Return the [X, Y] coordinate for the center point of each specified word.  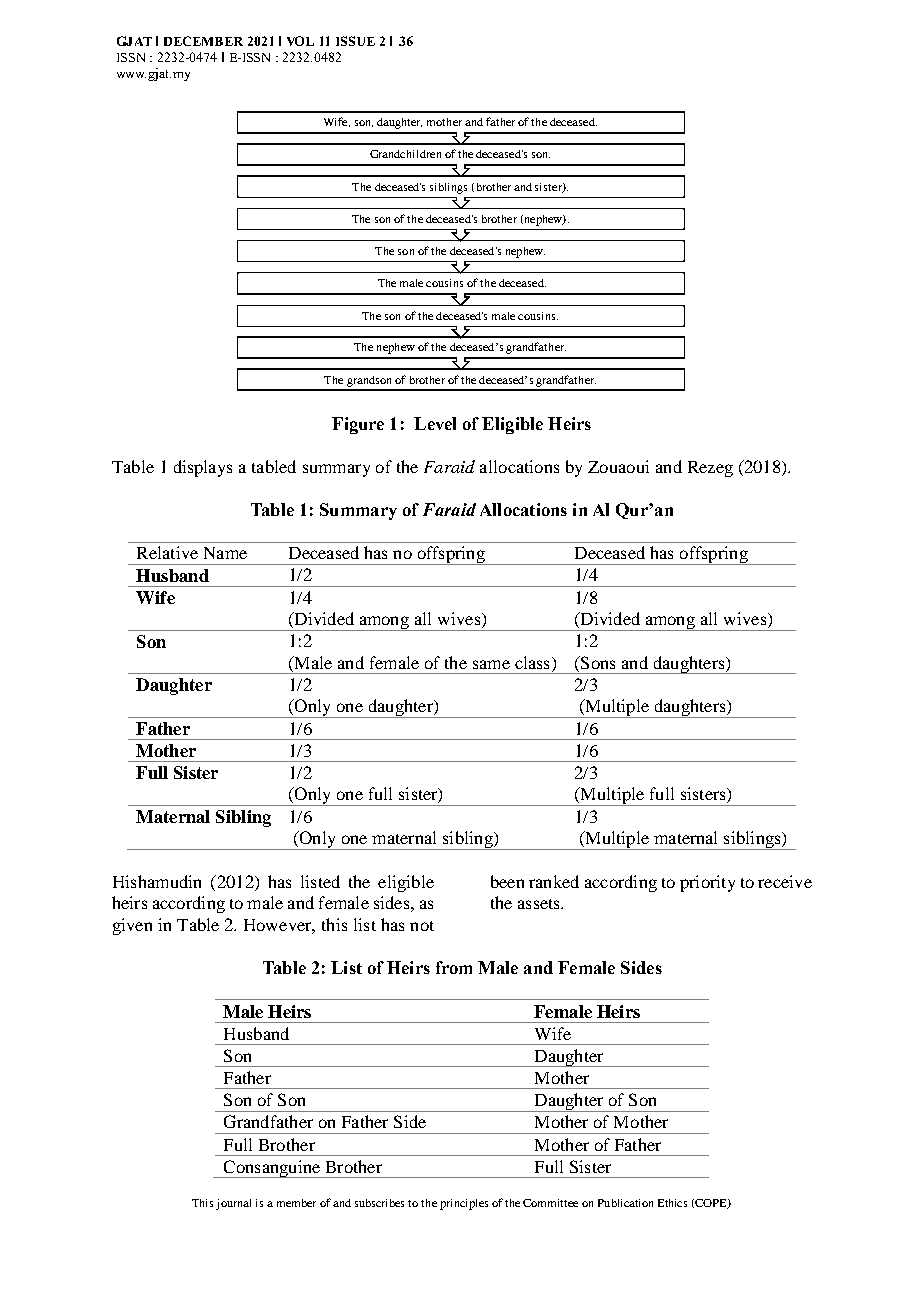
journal [233, 1204]
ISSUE [355, 41]
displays [203, 468]
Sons [597, 662]
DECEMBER [203, 41]
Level [435, 423]
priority [707, 883]
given [132, 926]
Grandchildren [405, 154]
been [507, 881]
